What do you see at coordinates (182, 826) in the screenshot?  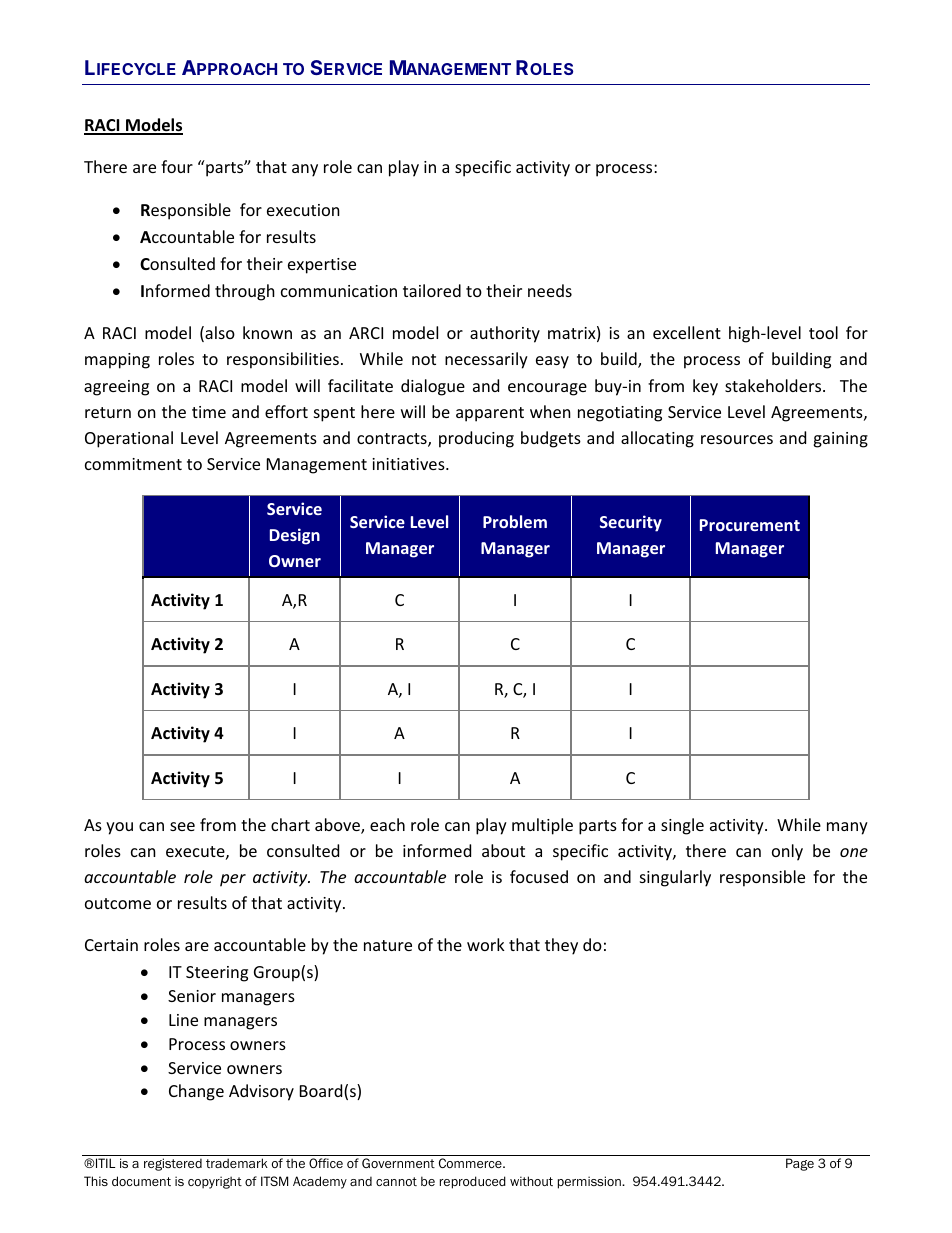 I see `see` at bounding box center [182, 826].
